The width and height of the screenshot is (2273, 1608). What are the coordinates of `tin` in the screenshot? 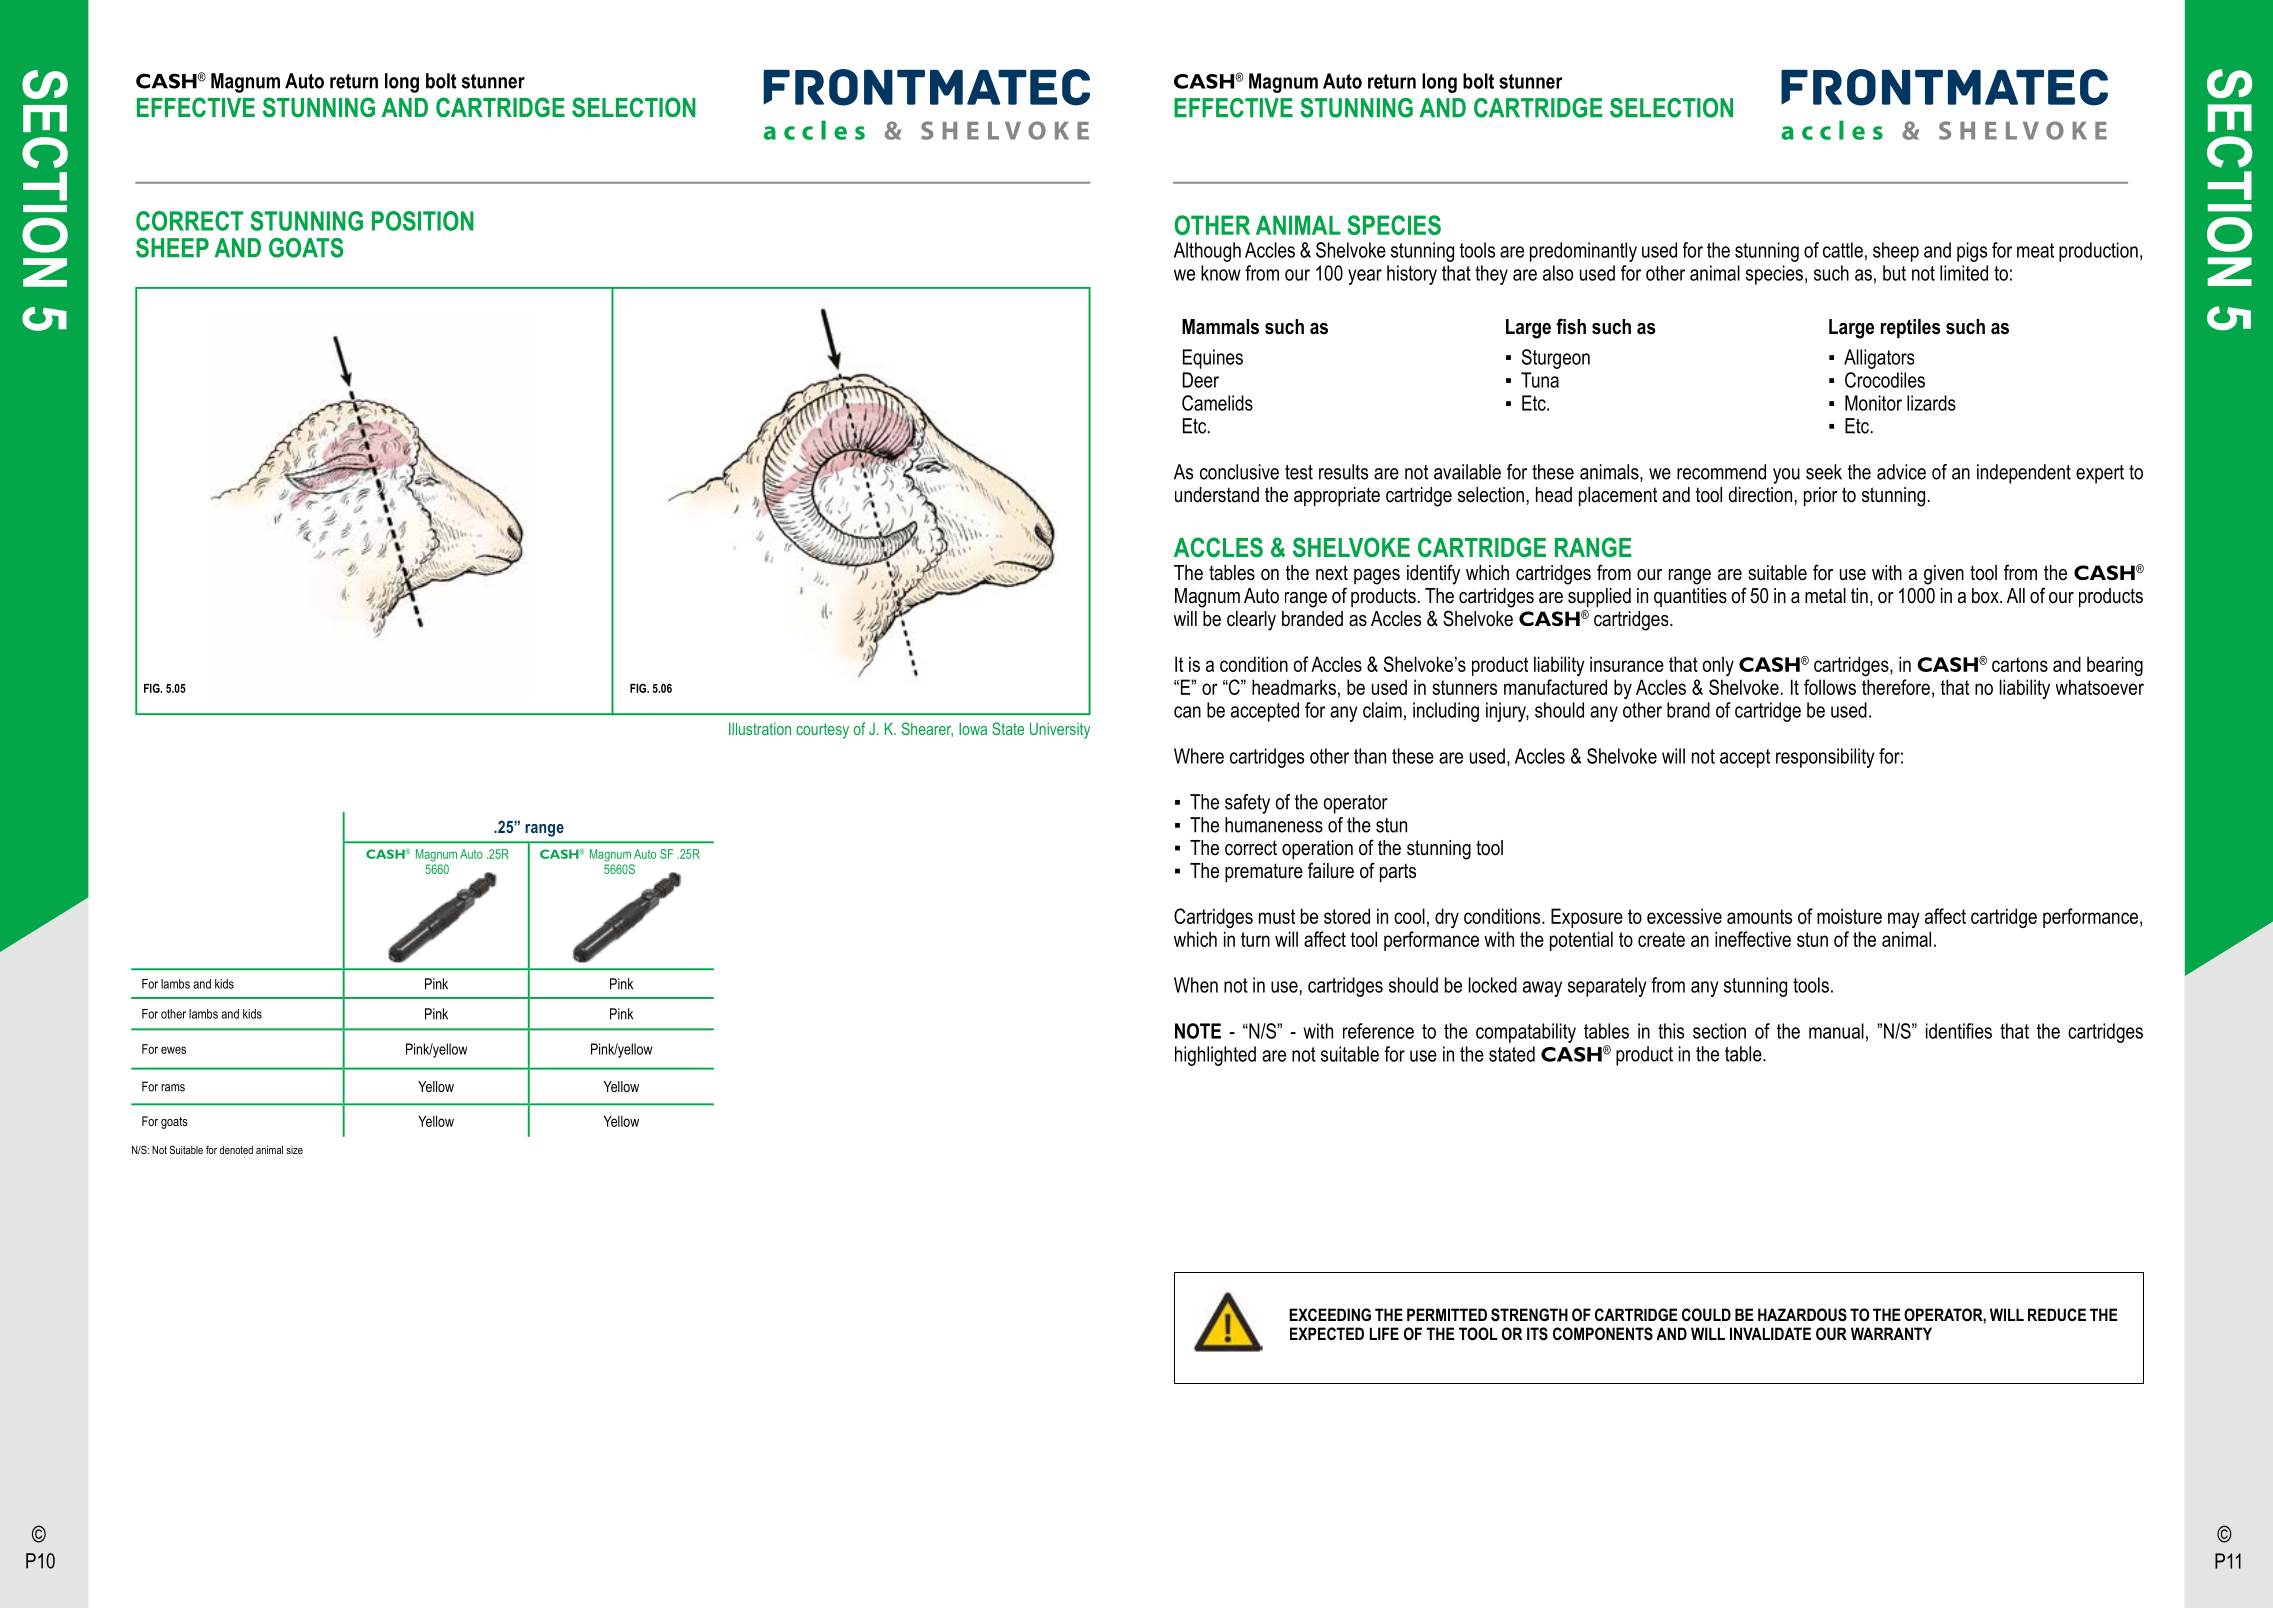 It's located at (1859, 595).
